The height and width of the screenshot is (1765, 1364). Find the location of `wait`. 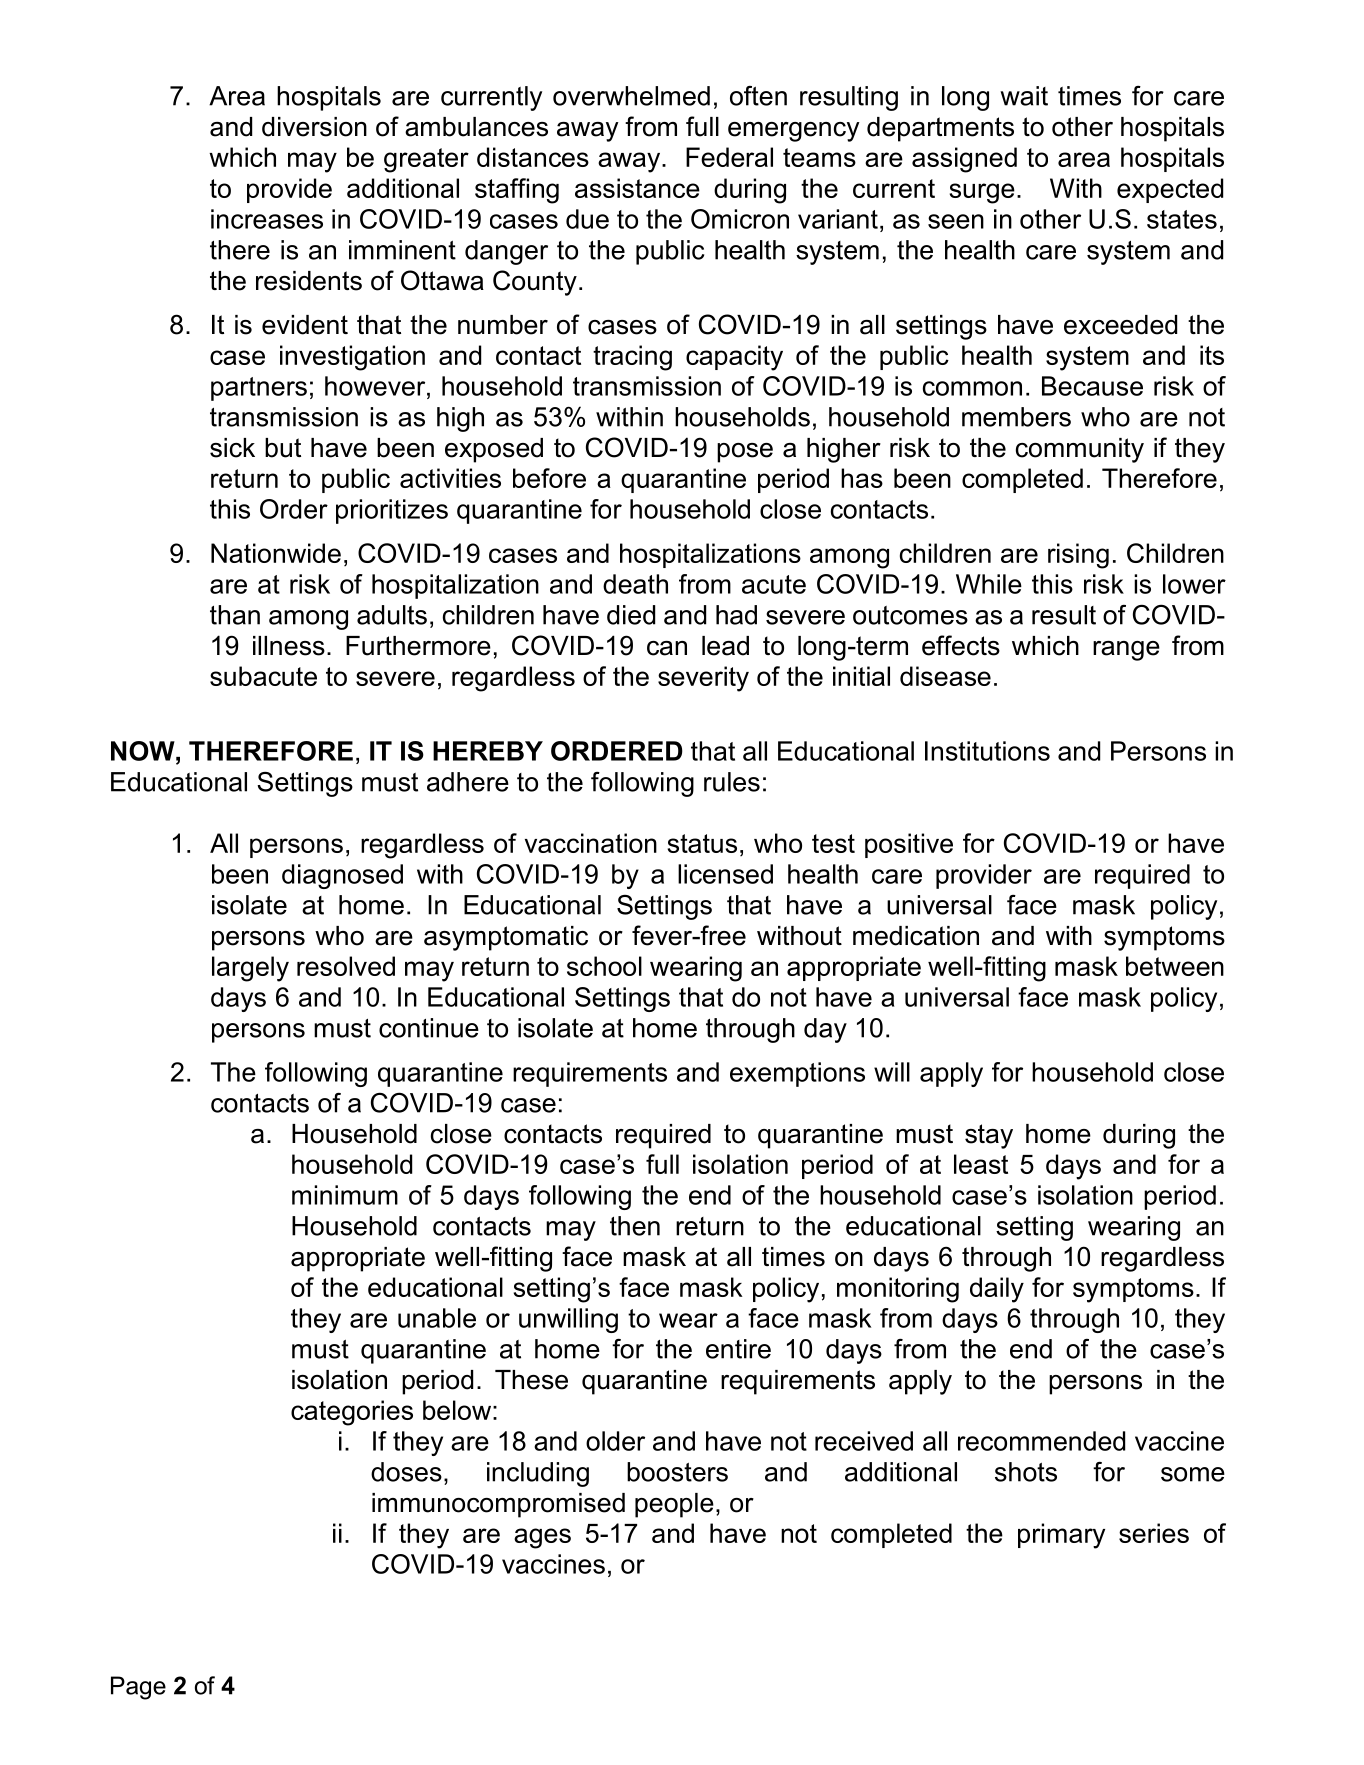

wait is located at coordinates (1024, 96).
